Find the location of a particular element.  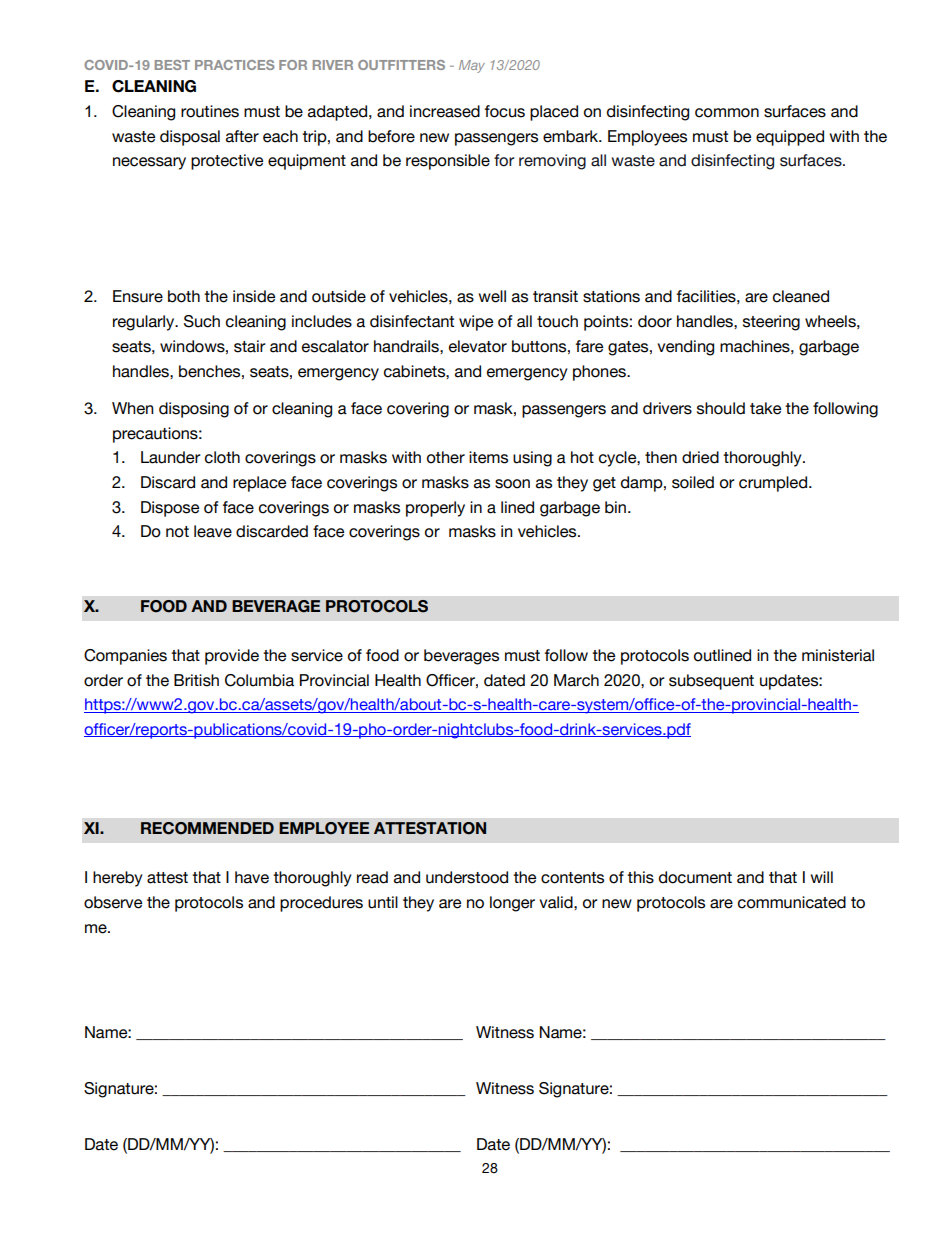

have is located at coordinates (252, 877).
